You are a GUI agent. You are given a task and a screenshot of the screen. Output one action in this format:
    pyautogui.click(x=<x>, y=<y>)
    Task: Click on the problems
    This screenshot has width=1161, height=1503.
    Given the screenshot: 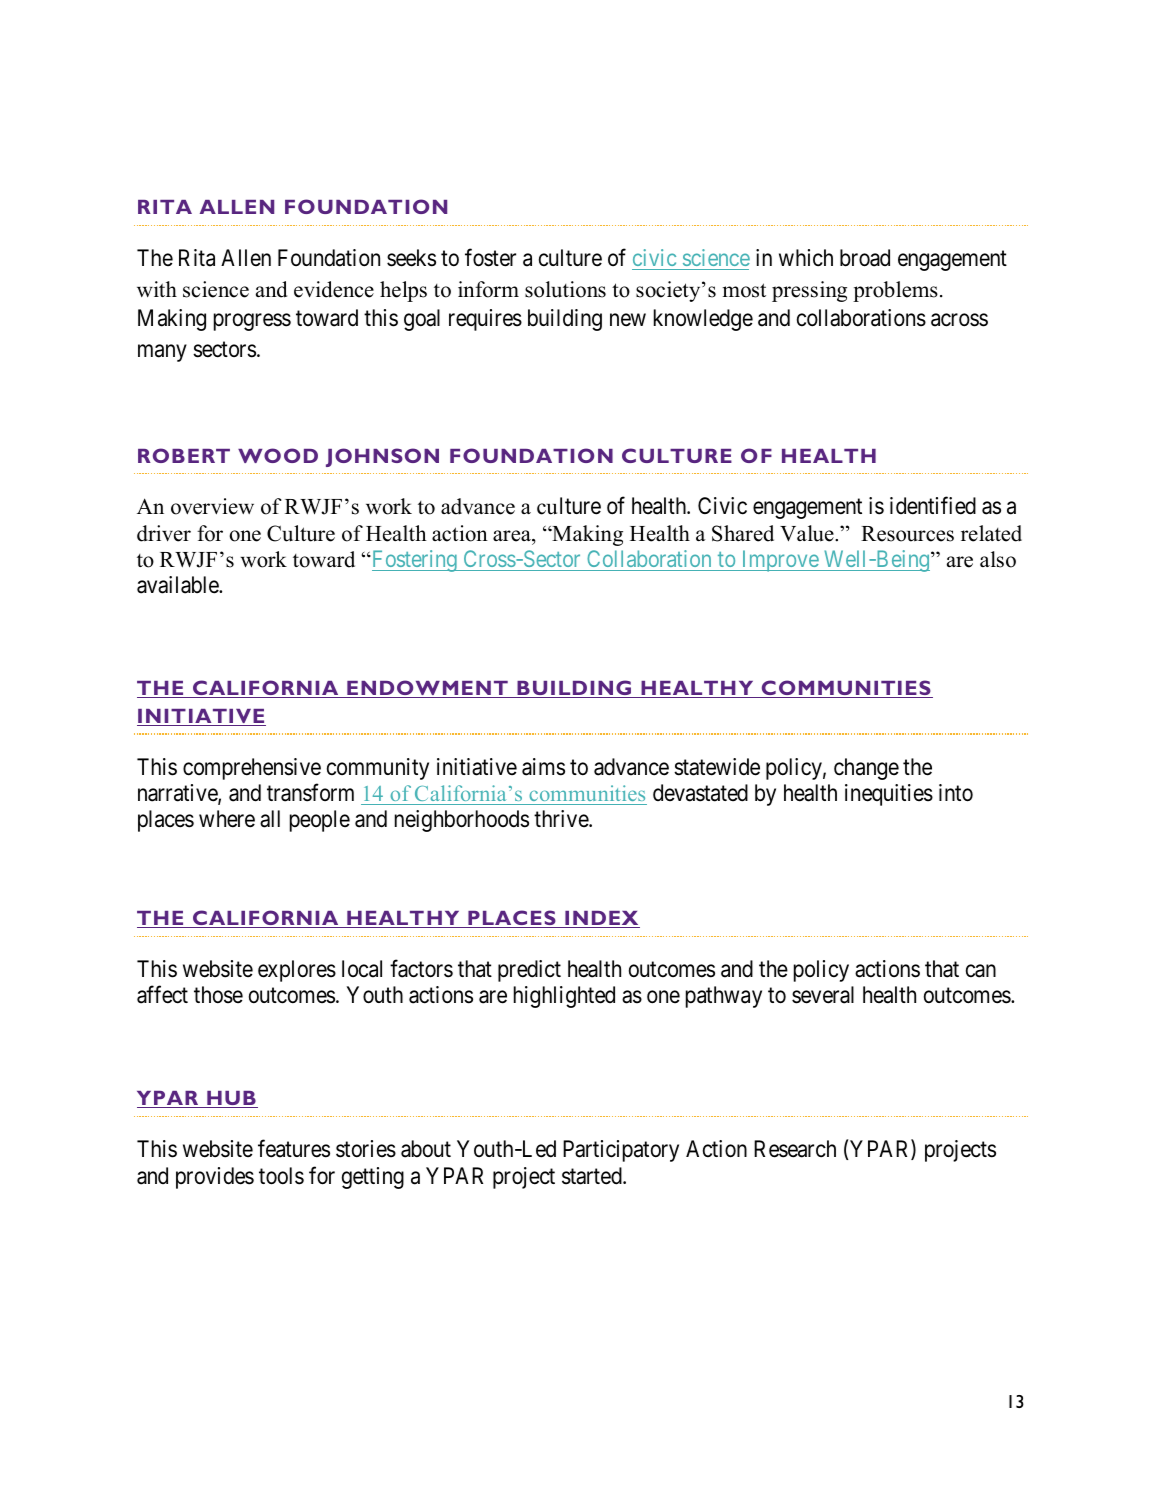 What is the action you would take?
    pyautogui.click(x=895, y=291)
